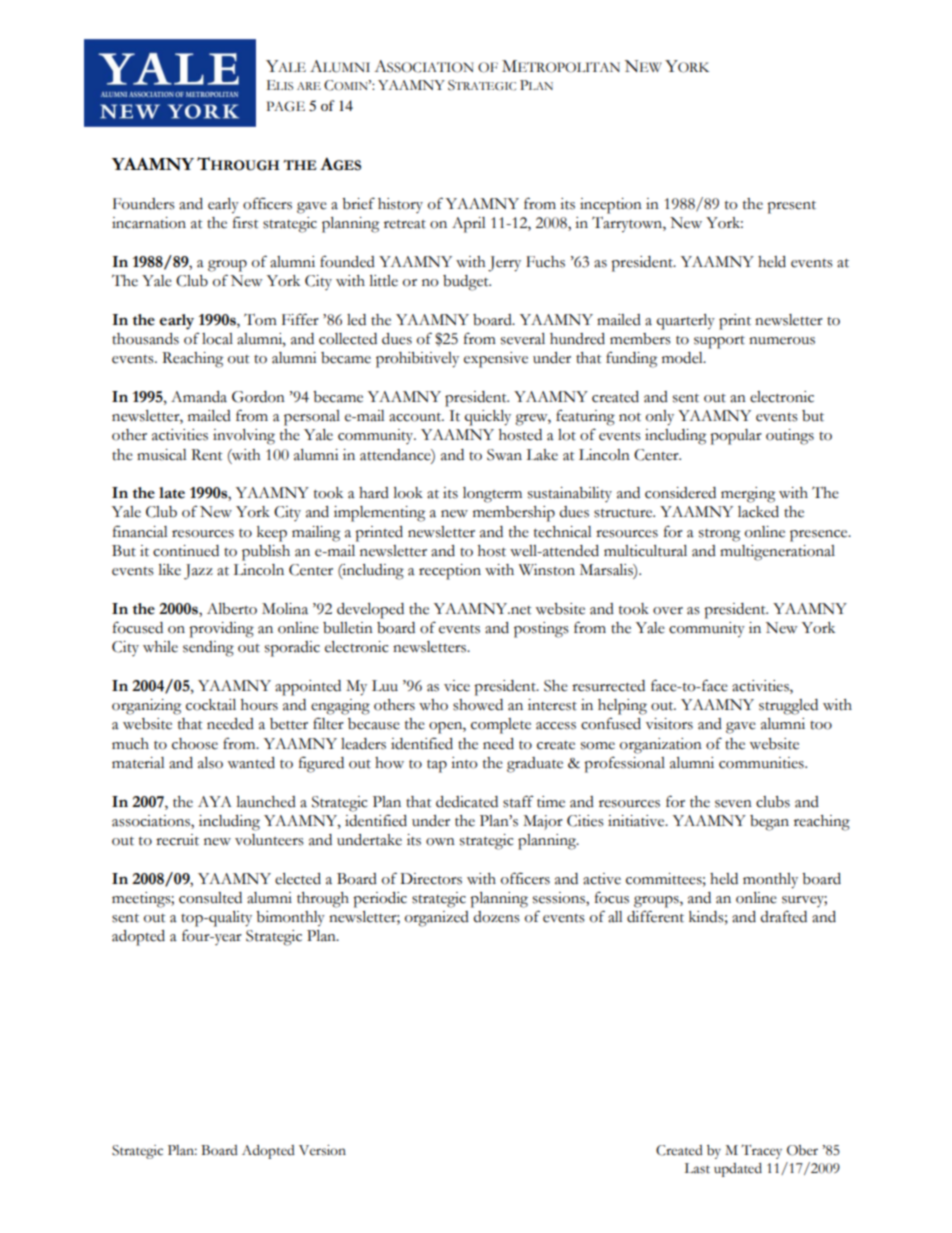 The image size is (952, 1233). Describe the element at coordinates (492, 495) in the screenshot. I see `longterm` at that location.
